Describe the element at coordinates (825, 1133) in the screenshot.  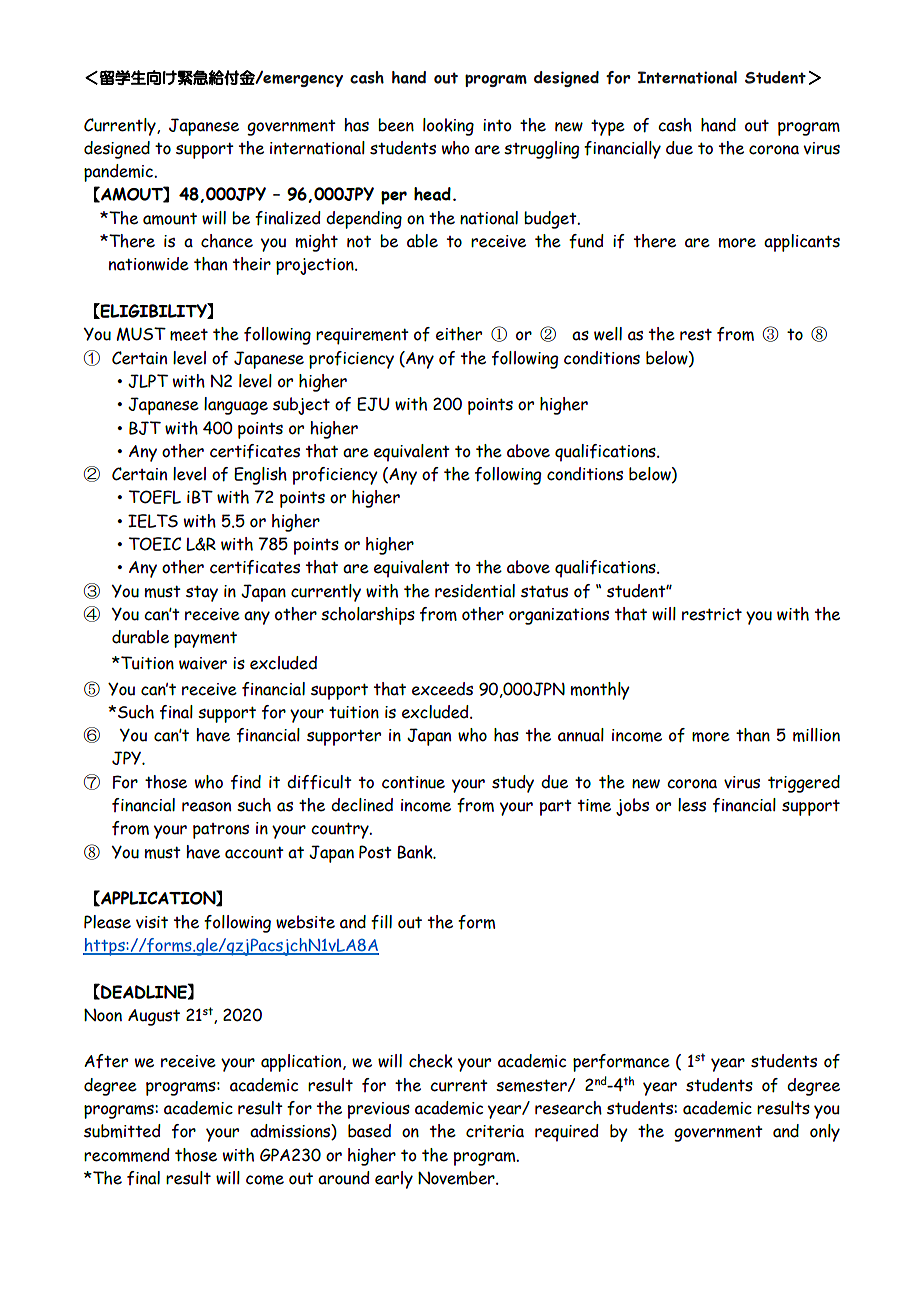
I see `only` at that location.
